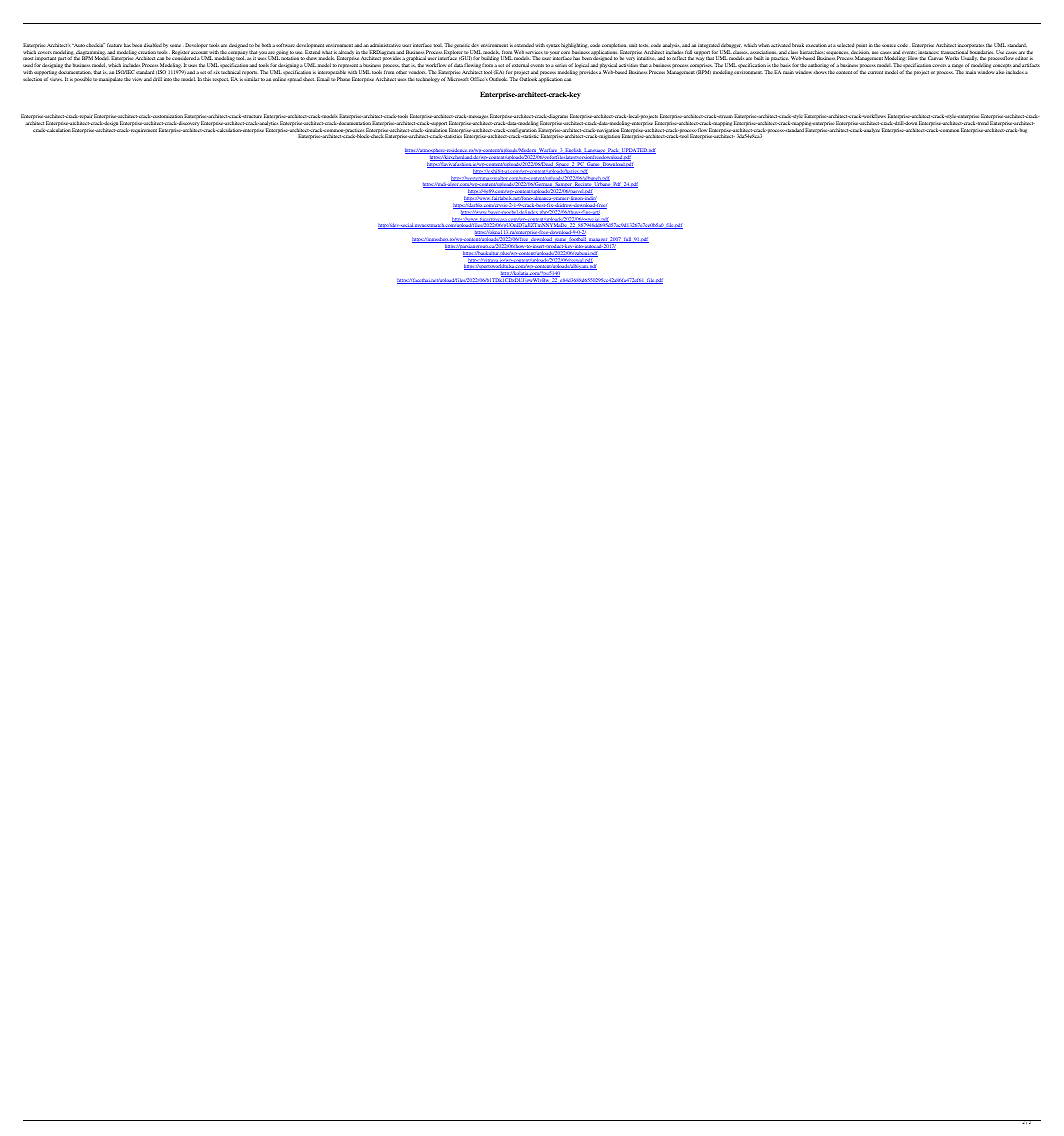  I want to click on external, so click(521, 65).
